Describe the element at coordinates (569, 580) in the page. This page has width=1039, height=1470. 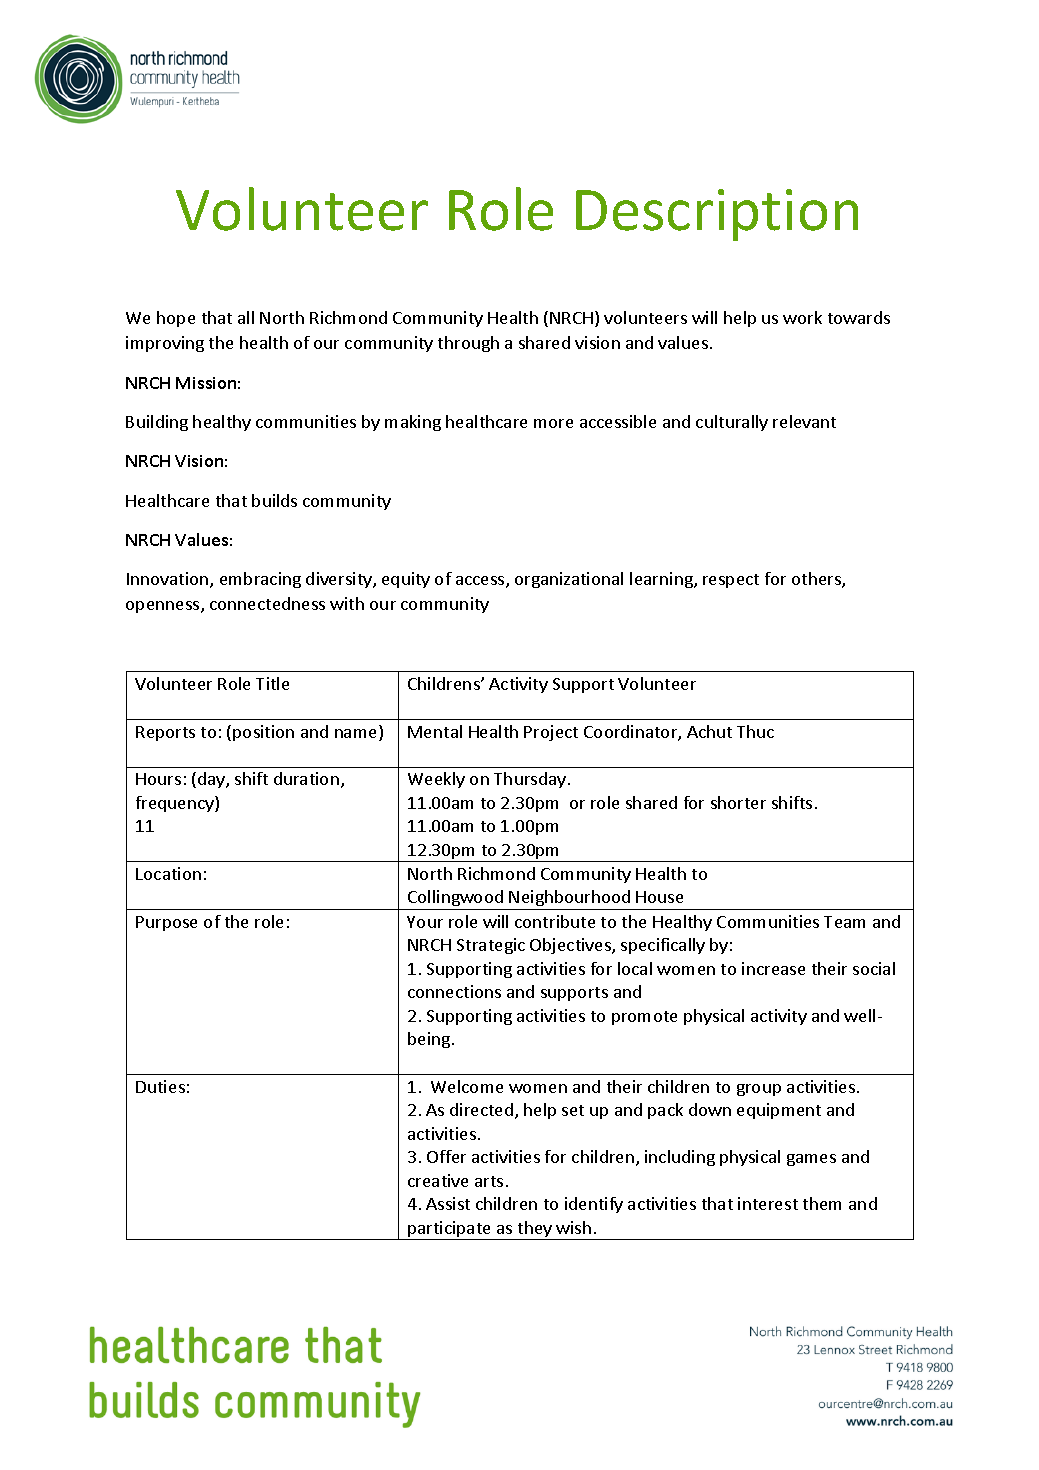
I see `organizational` at that location.
